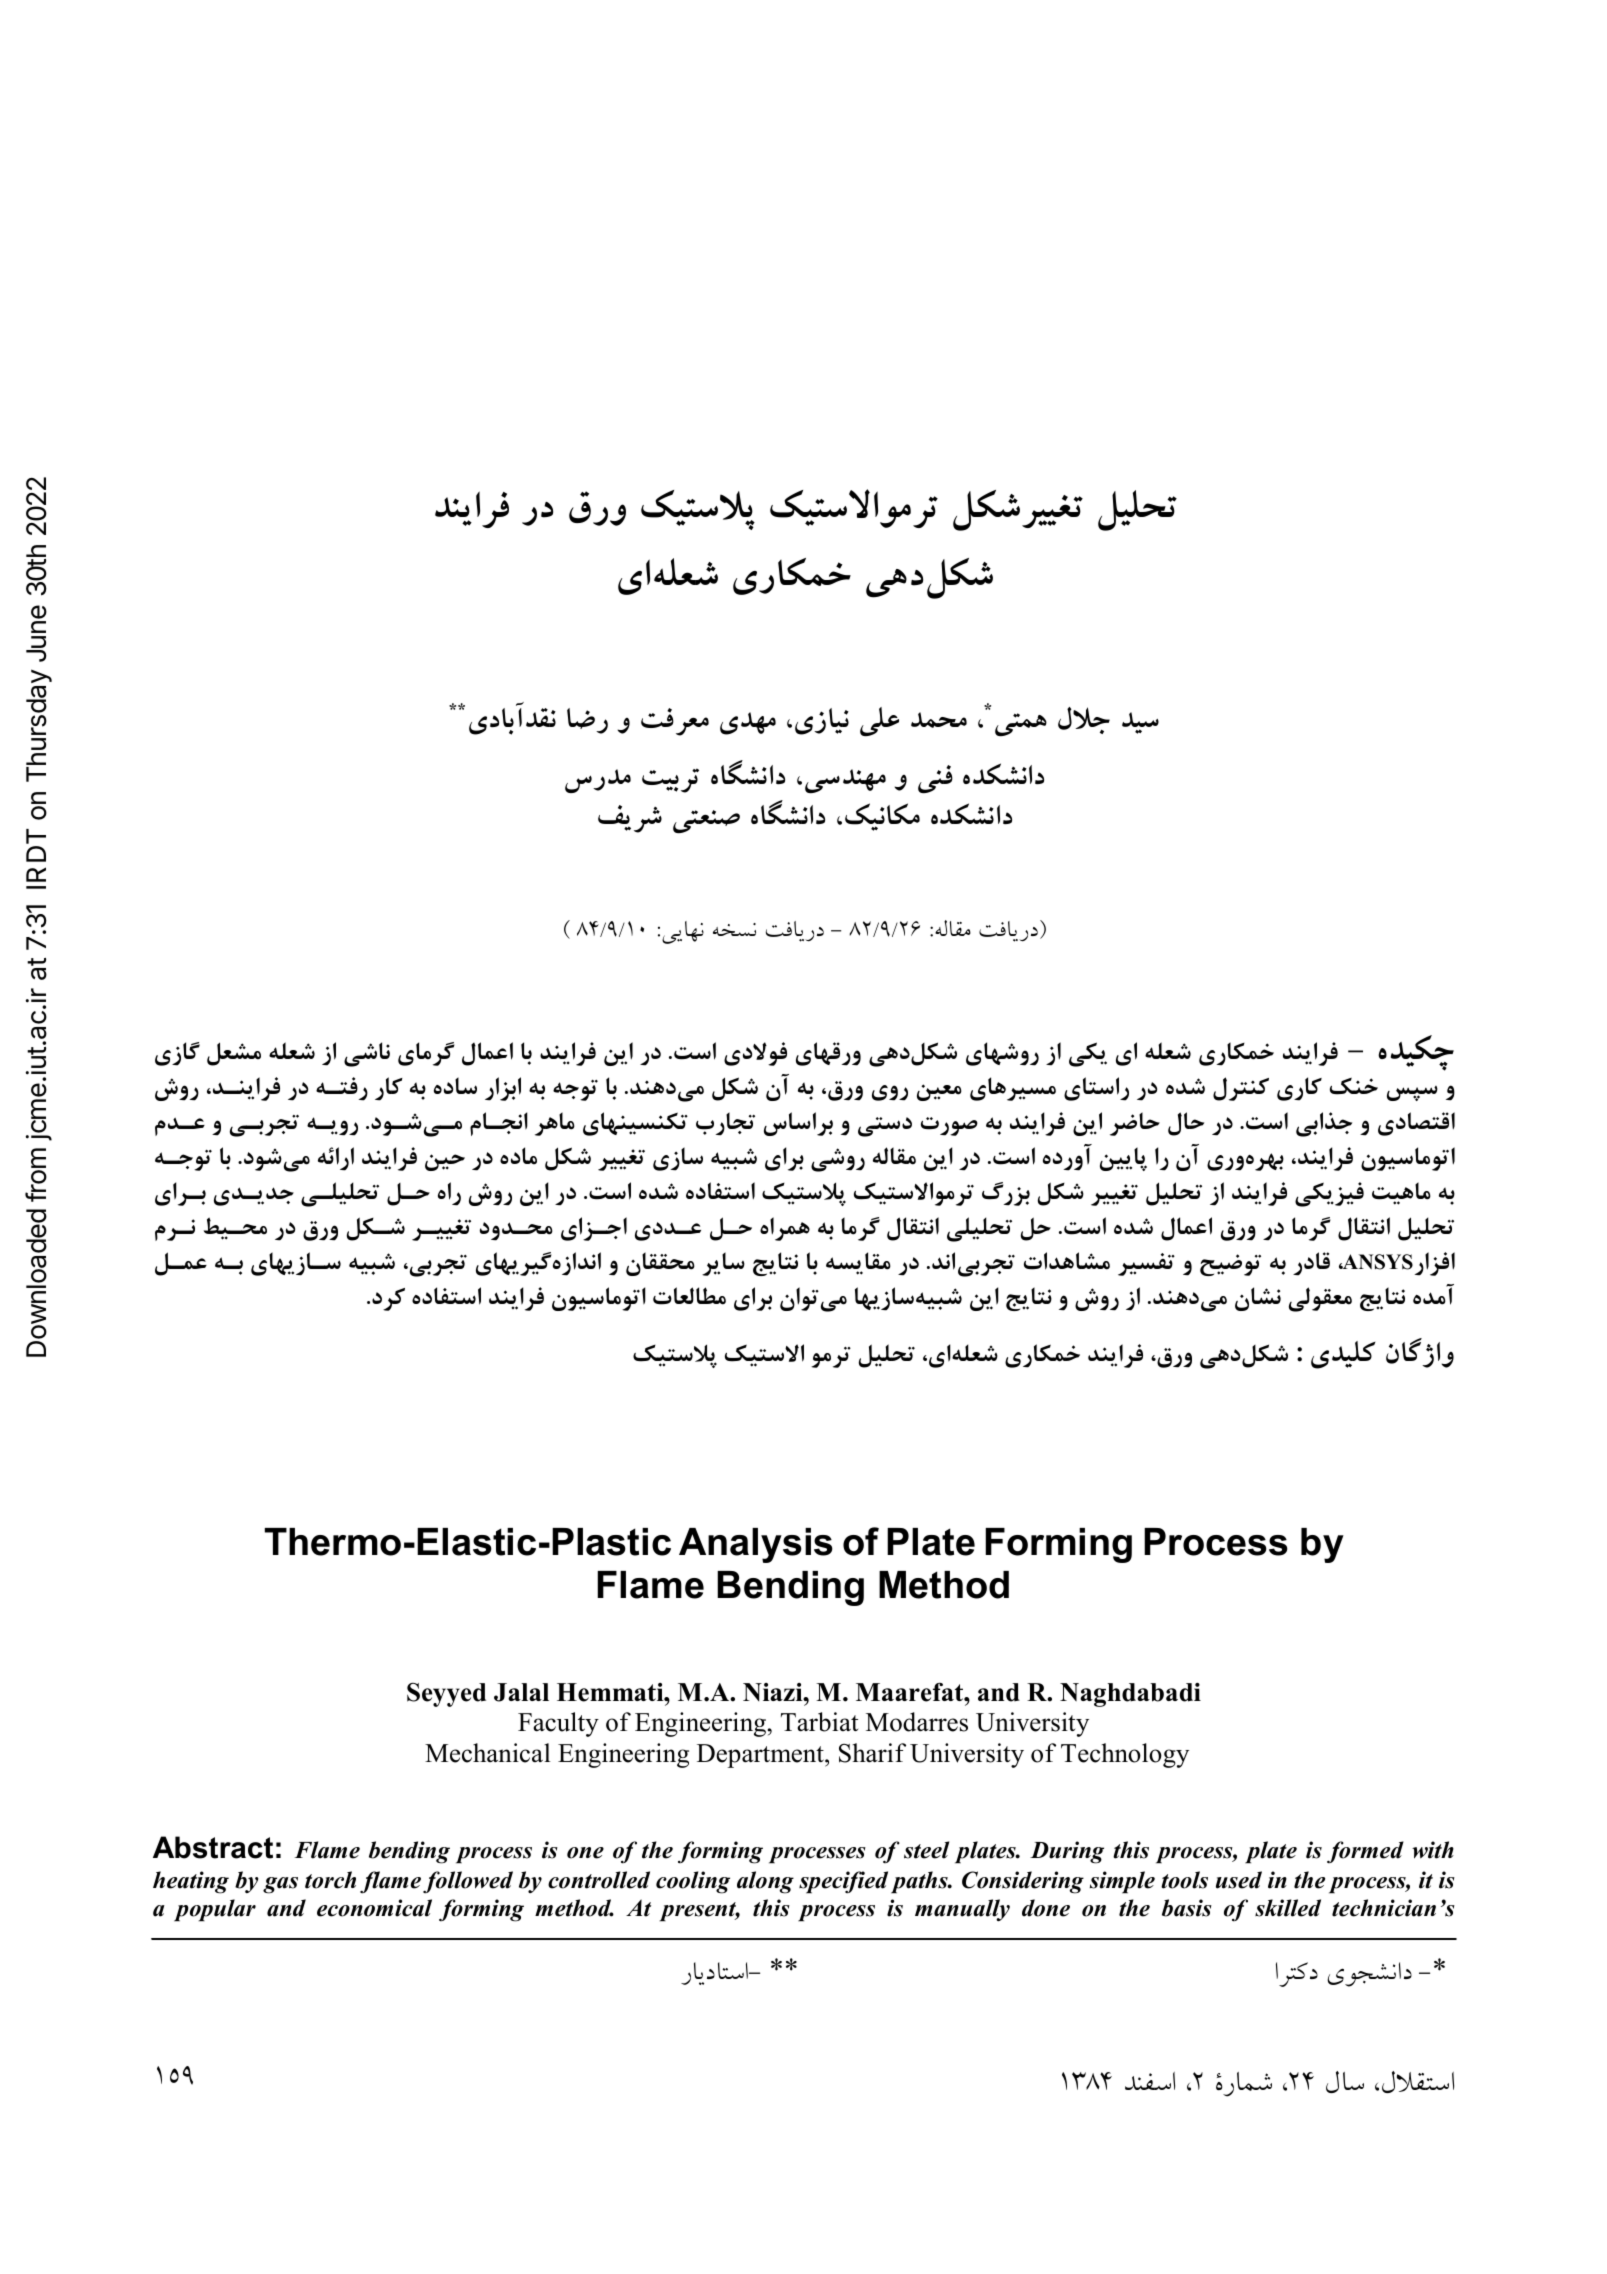 This image has height=2274, width=1607. I want to click on Department, so click(761, 1756).
